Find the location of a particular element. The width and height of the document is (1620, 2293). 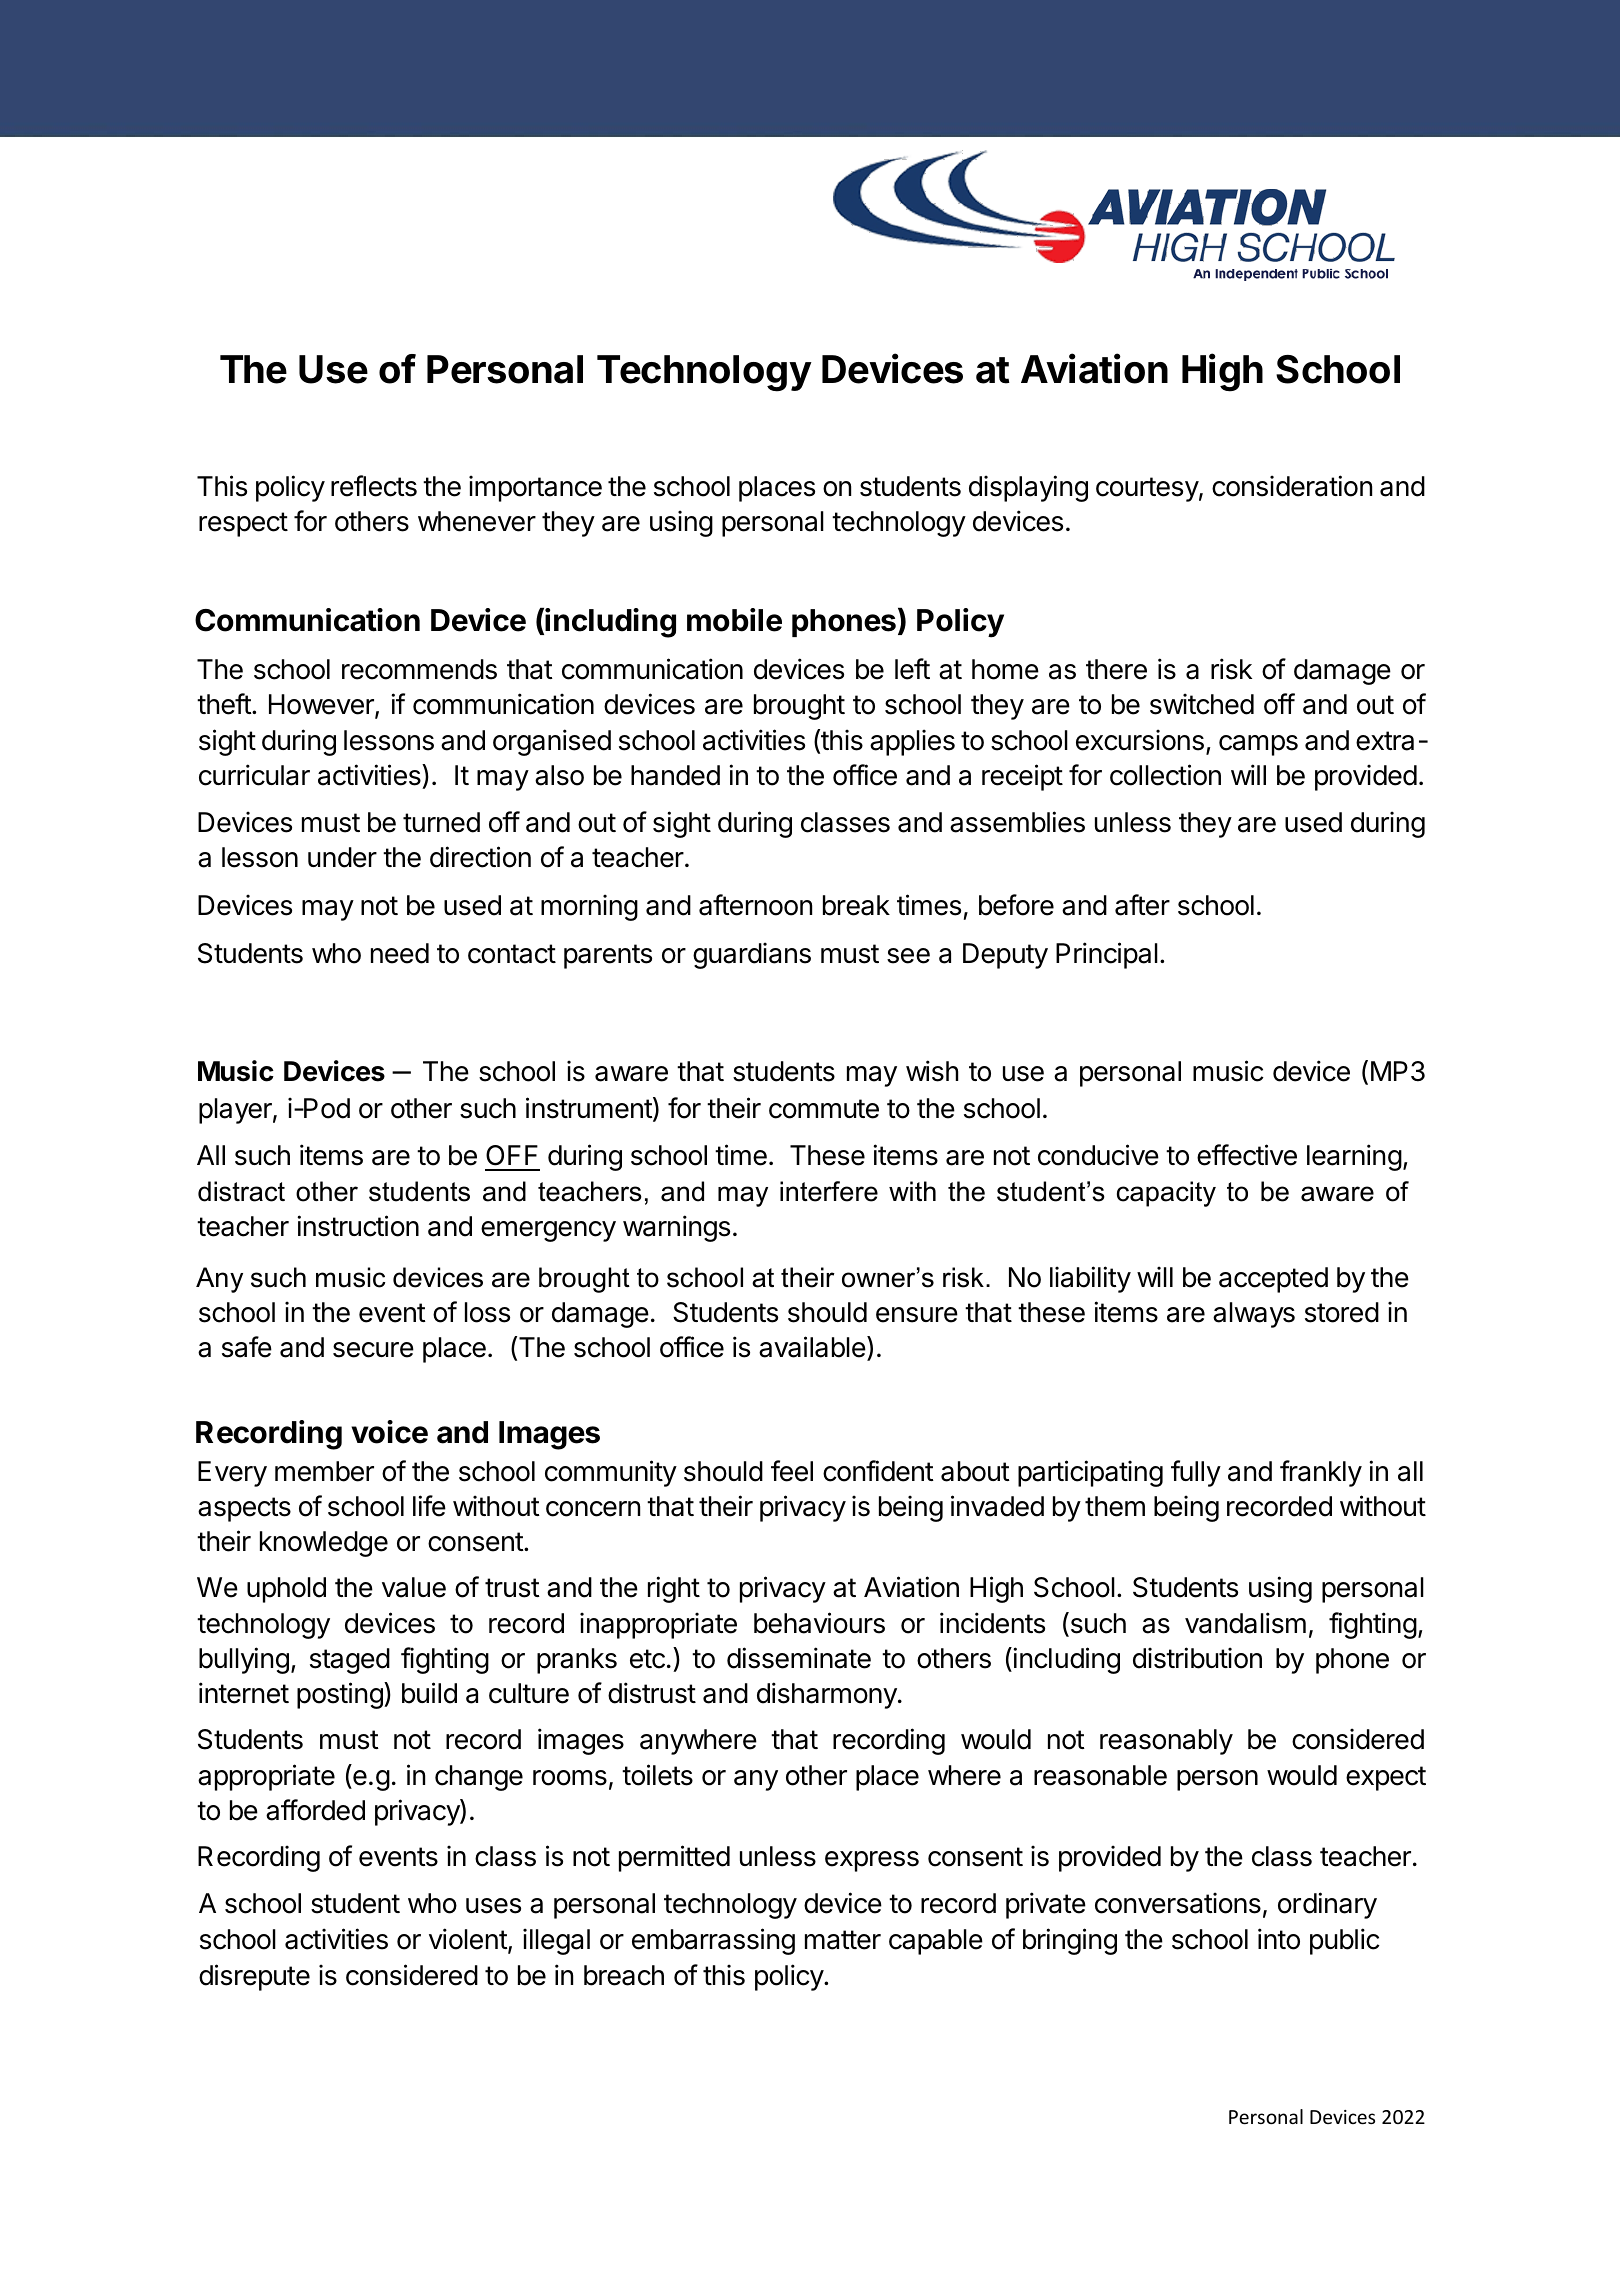

fully is located at coordinates (1196, 1473).
